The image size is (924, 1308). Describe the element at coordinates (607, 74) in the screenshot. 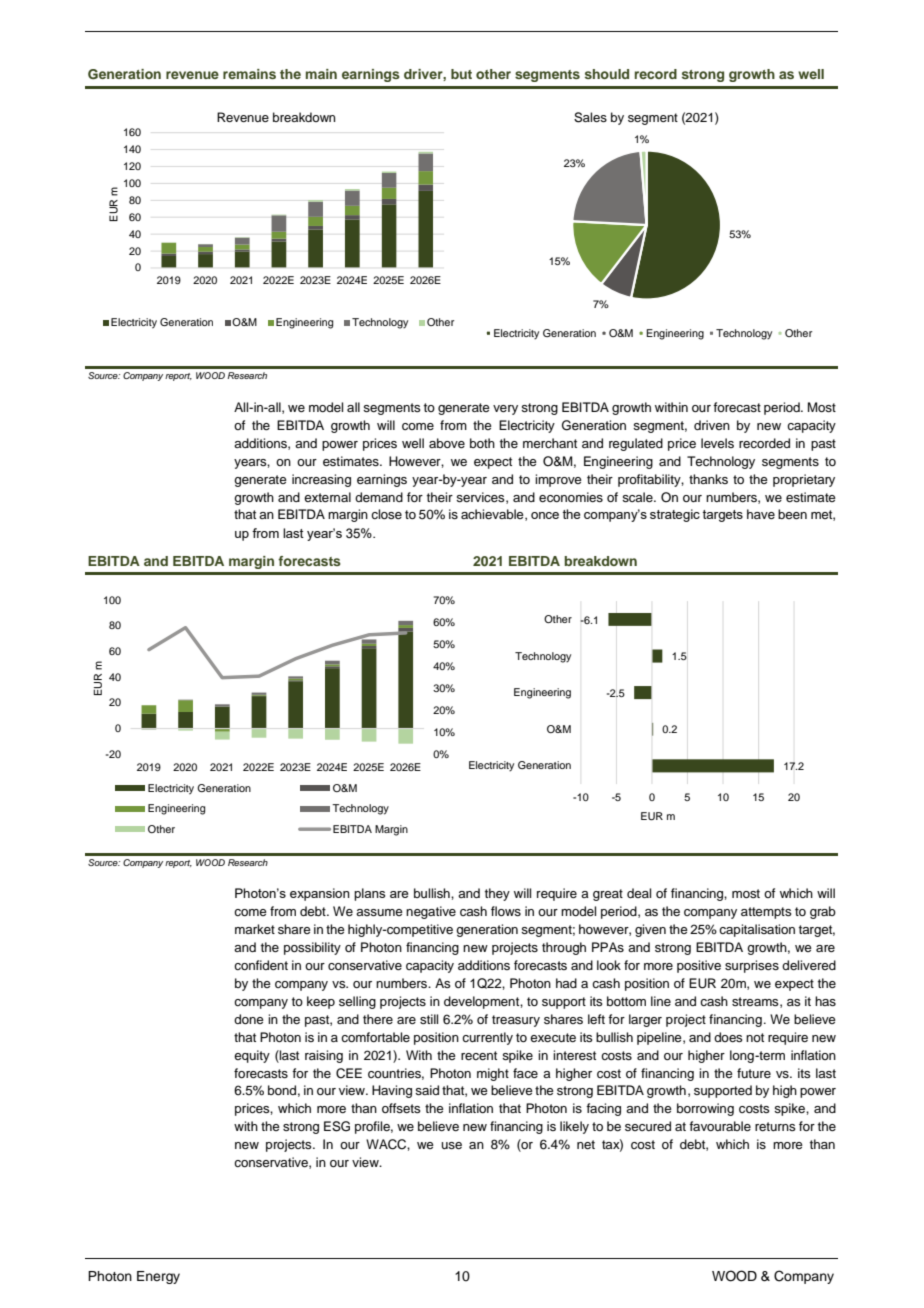

I see `should` at that location.
